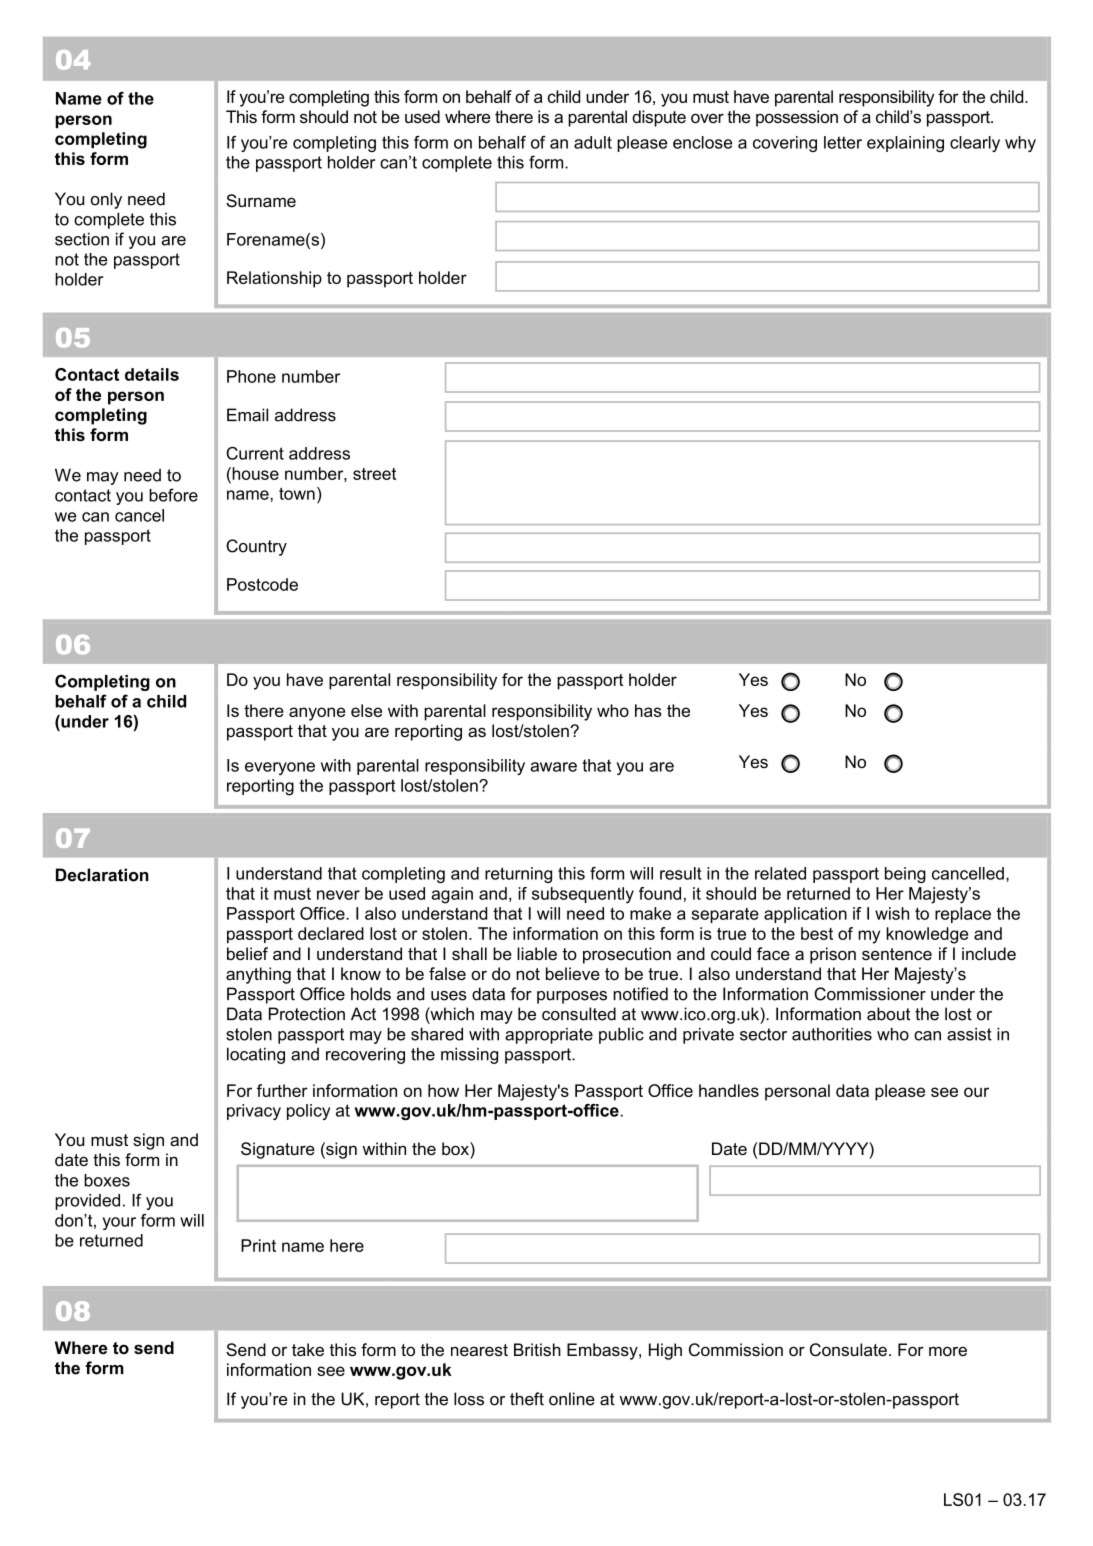  What do you see at coordinates (549, 1036) in the screenshot?
I see `appropriate` at bounding box center [549, 1036].
